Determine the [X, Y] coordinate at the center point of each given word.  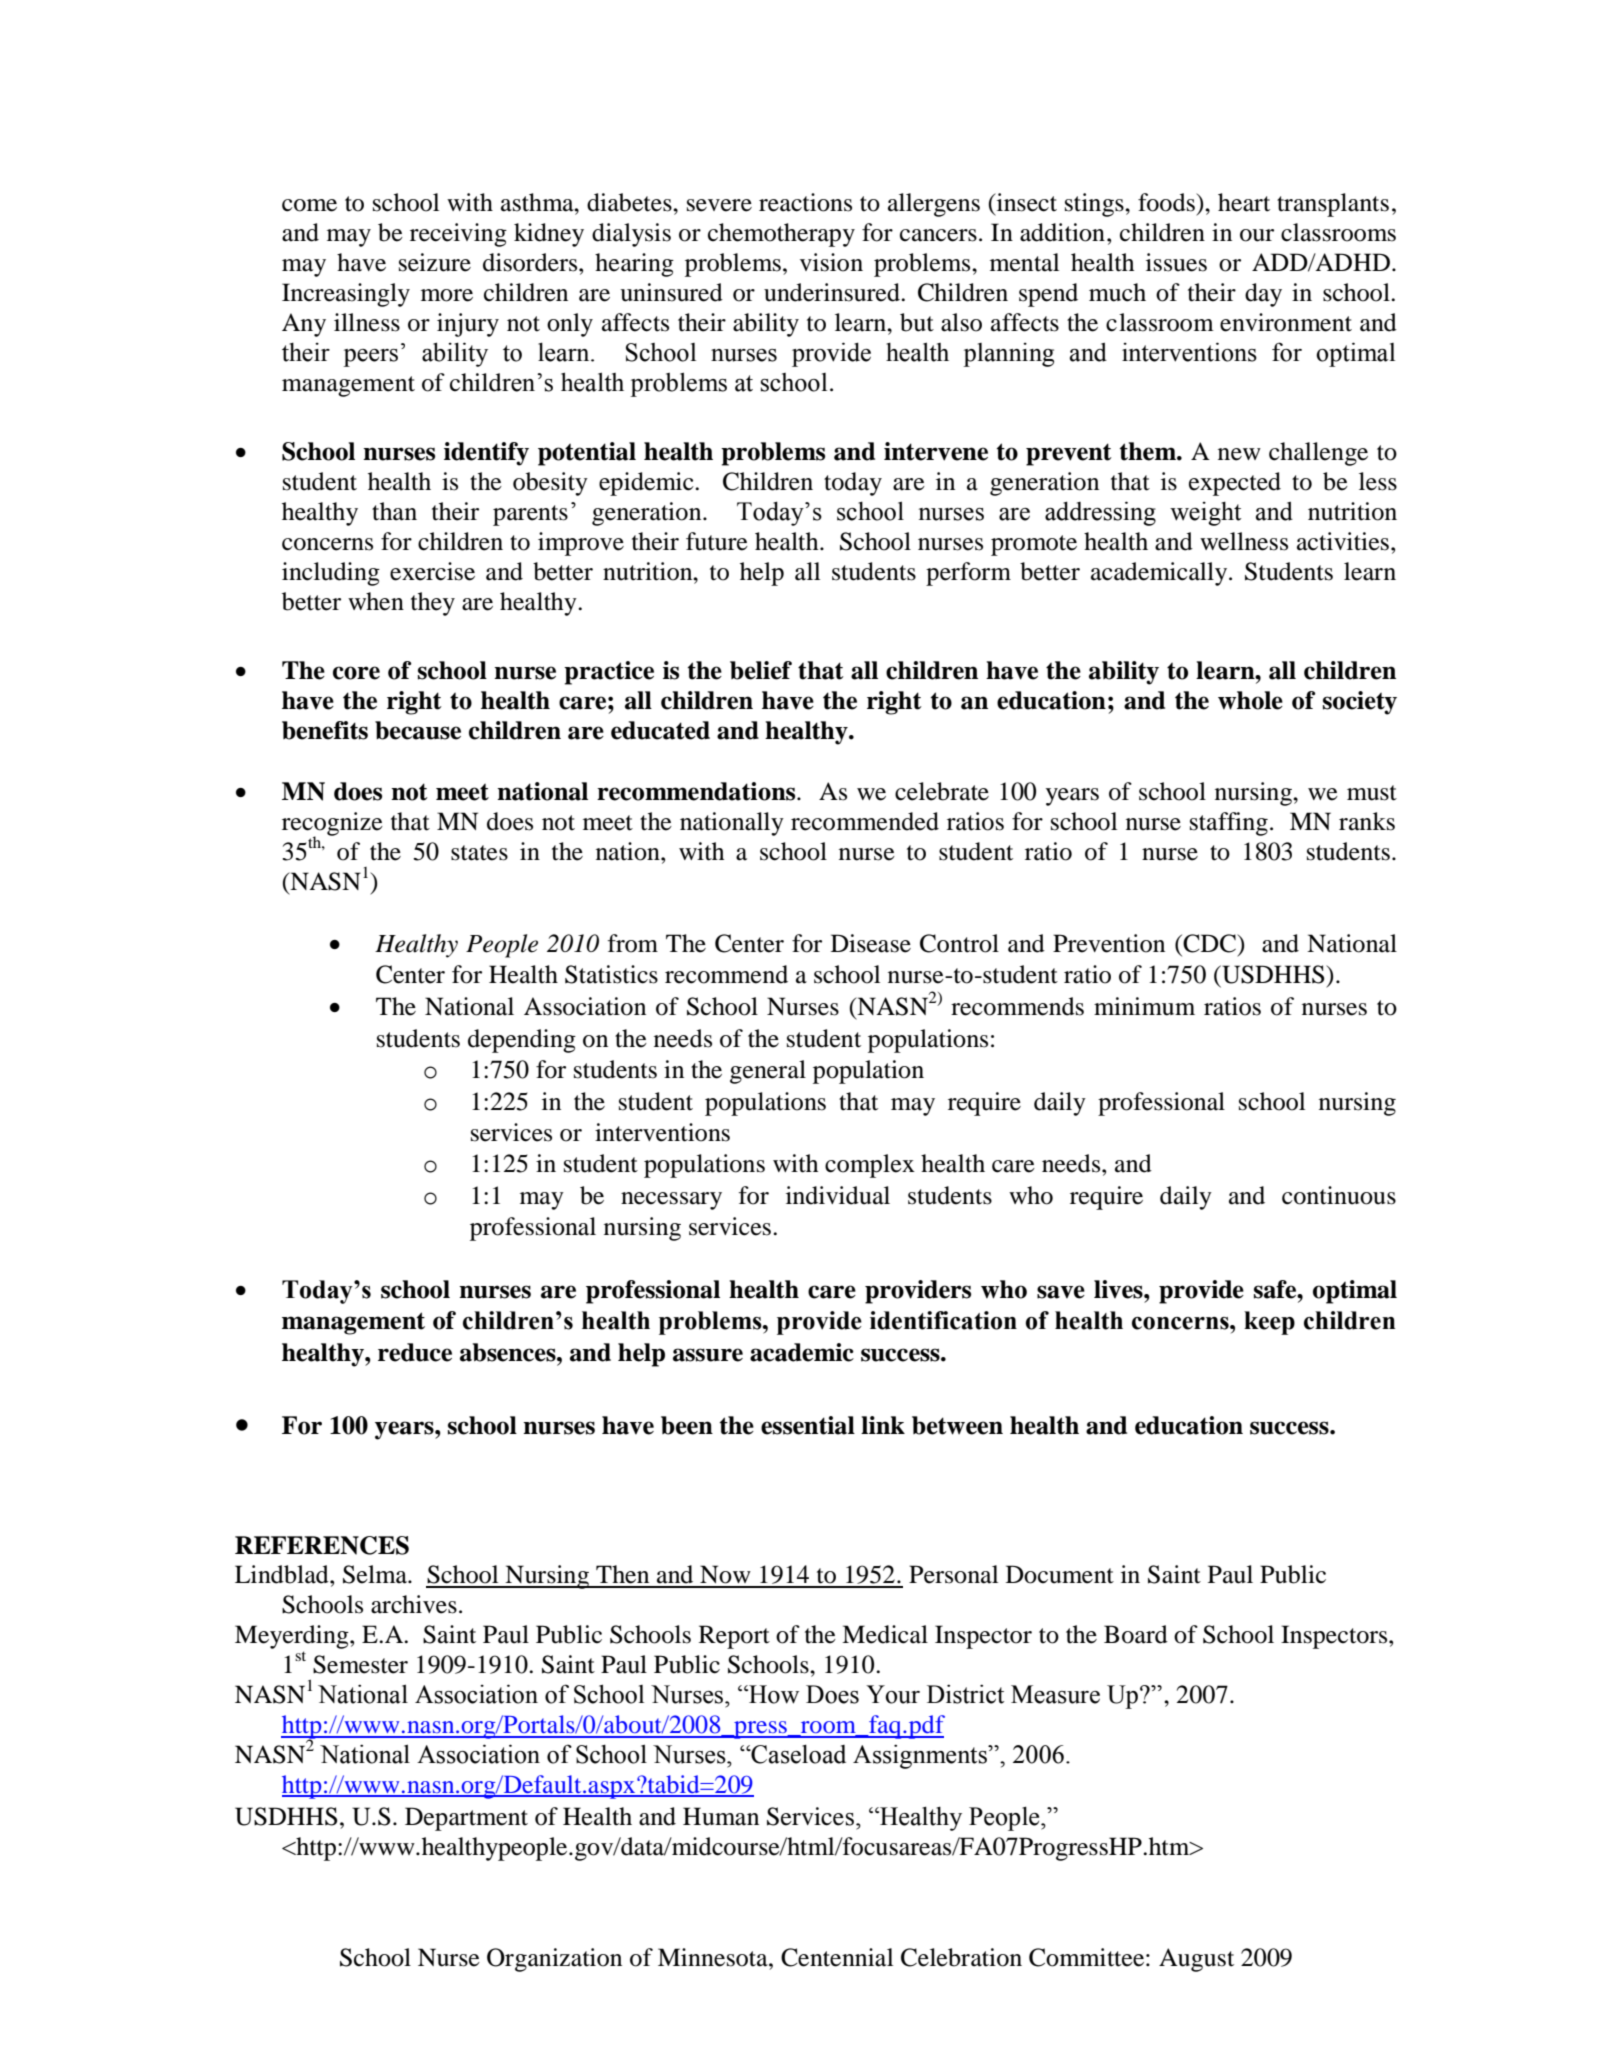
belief [761, 670]
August [1196, 1960]
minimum [1144, 1006]
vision [831, 262]
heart [1244, 202]
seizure [435, 262]
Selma [376, 1574]
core [356, 673]
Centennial [837, 1957]
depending [522, 1041]
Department [466, 1819]
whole [1250, 700]
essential [808, 1425]
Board [1136, 1634]
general [768, 1072]
